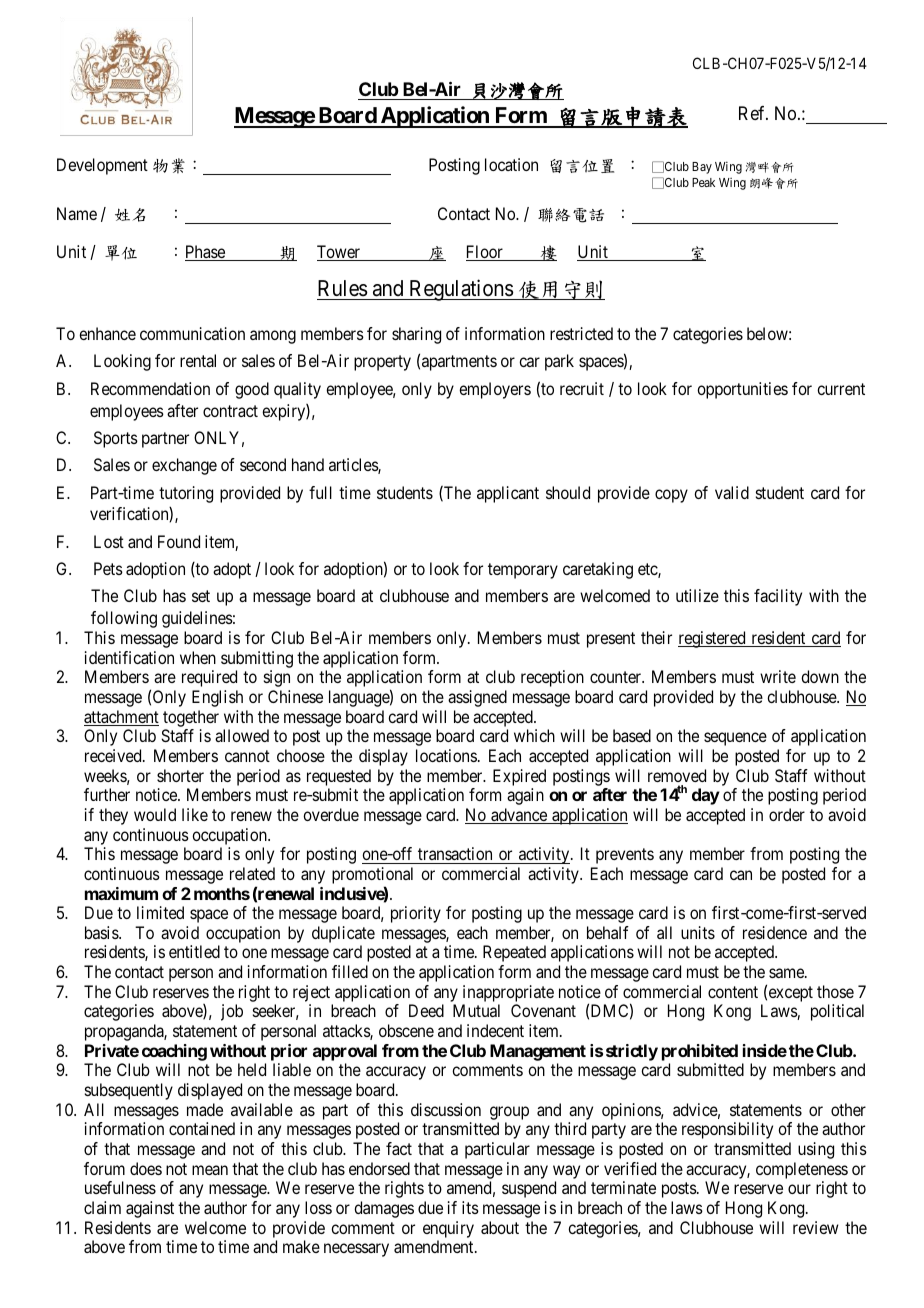  I want to click on would, so click(155, 814).
